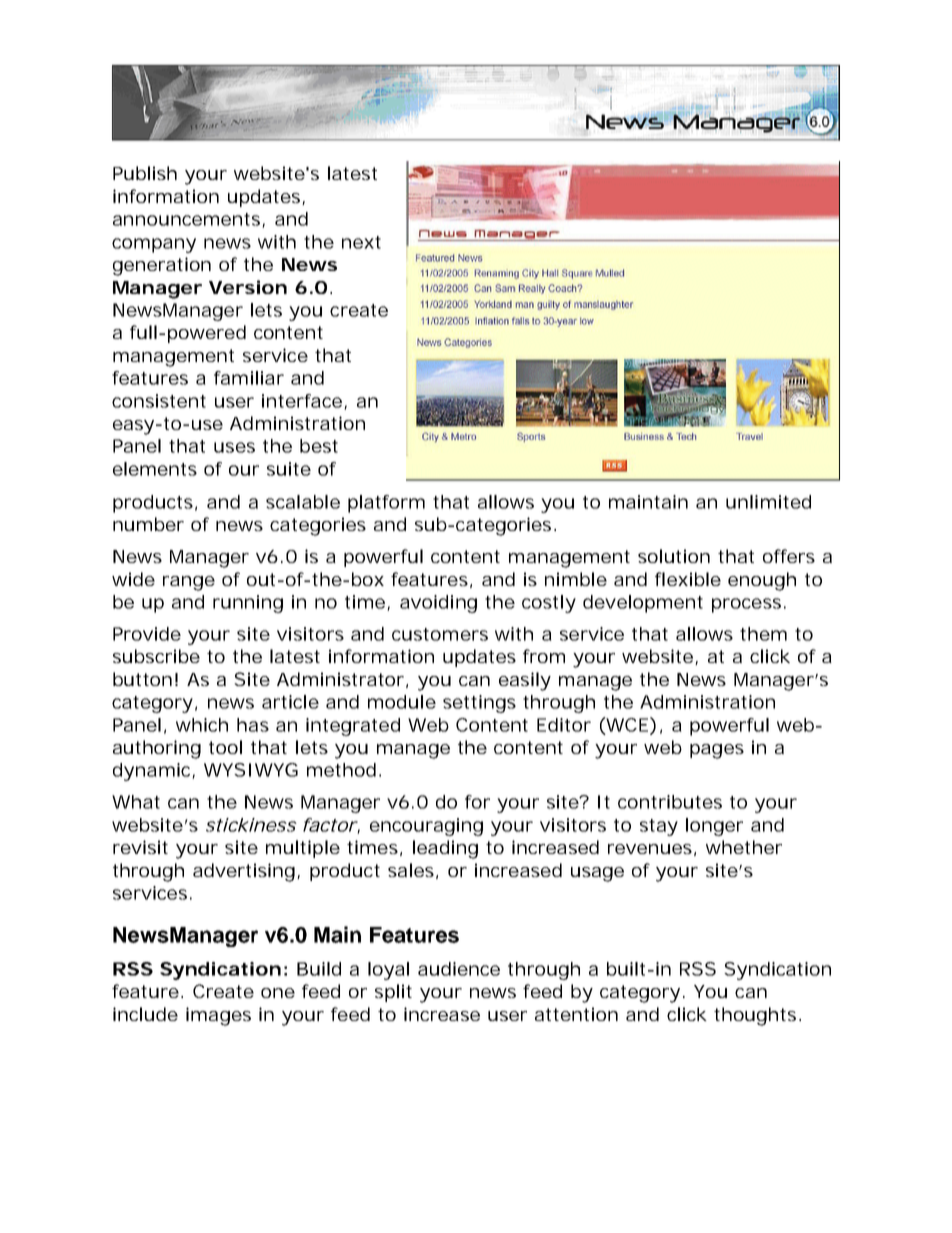  What do you see at coordinates (479, 704) in the image?
I see `settings` at bounding box center [479, 704].
